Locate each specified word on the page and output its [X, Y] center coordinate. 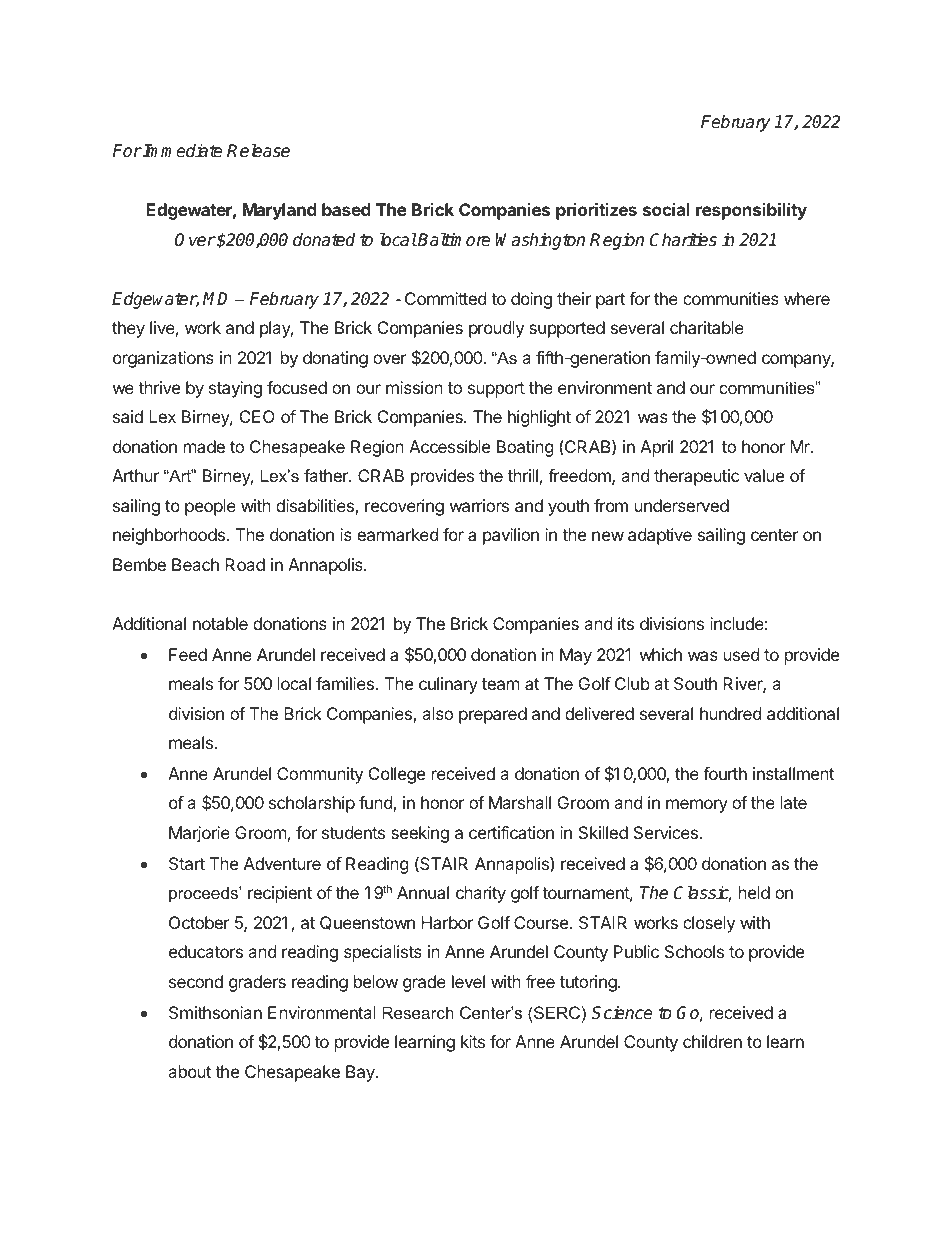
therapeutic [697, 477]
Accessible [449, 446]
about [189, 1071]
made [204, 446]
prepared [493, 715]
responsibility [751, 211]
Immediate [182, 151]
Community [320, 775]
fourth [725, 773]
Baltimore [453, 240]
